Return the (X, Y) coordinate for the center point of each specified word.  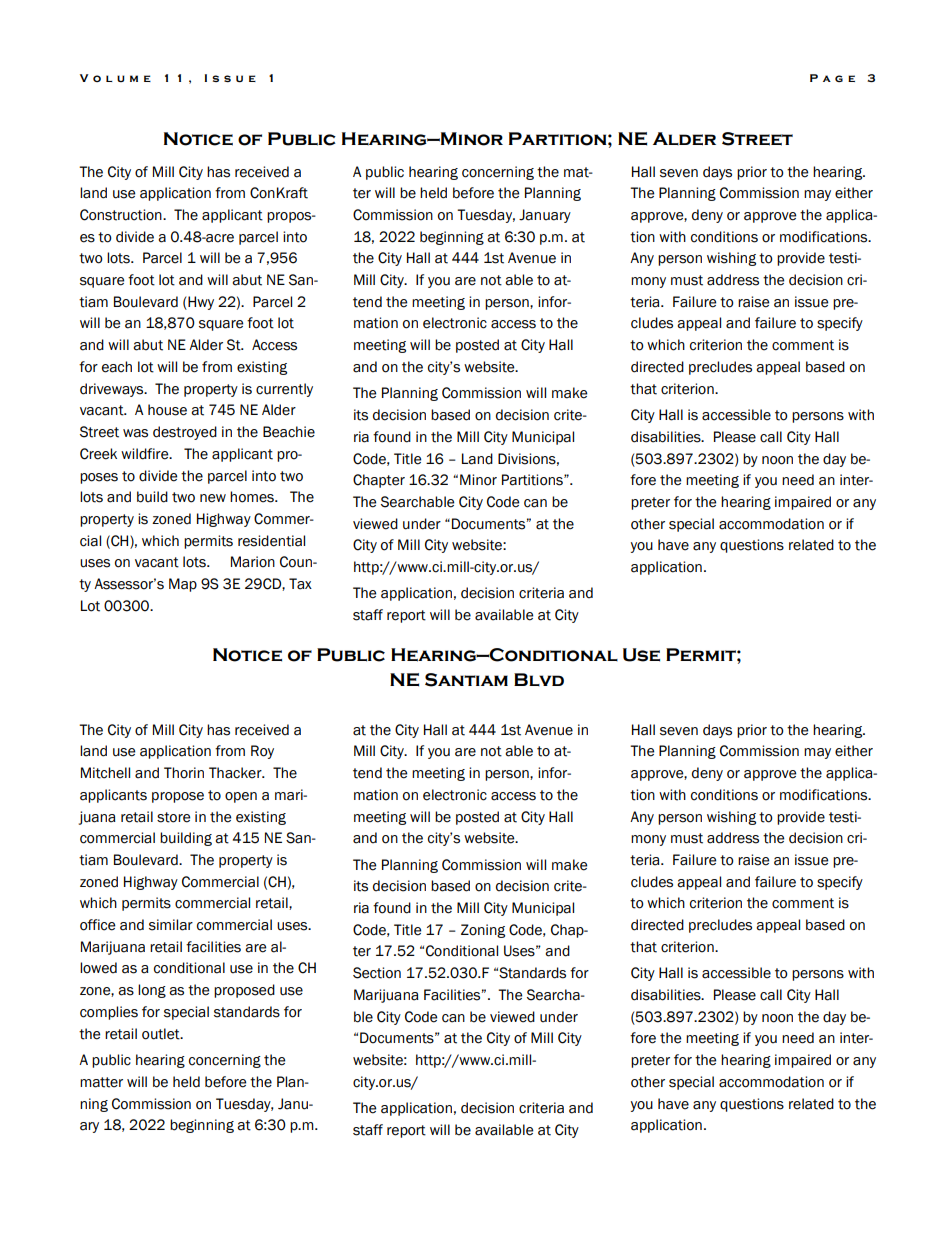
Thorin (184, 773)
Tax (300, 584)
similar (171, 925)
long (152, 991)
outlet (162, 1034)
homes (253, 497)
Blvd (539, 679)
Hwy (200, 303)
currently (284, 390)
